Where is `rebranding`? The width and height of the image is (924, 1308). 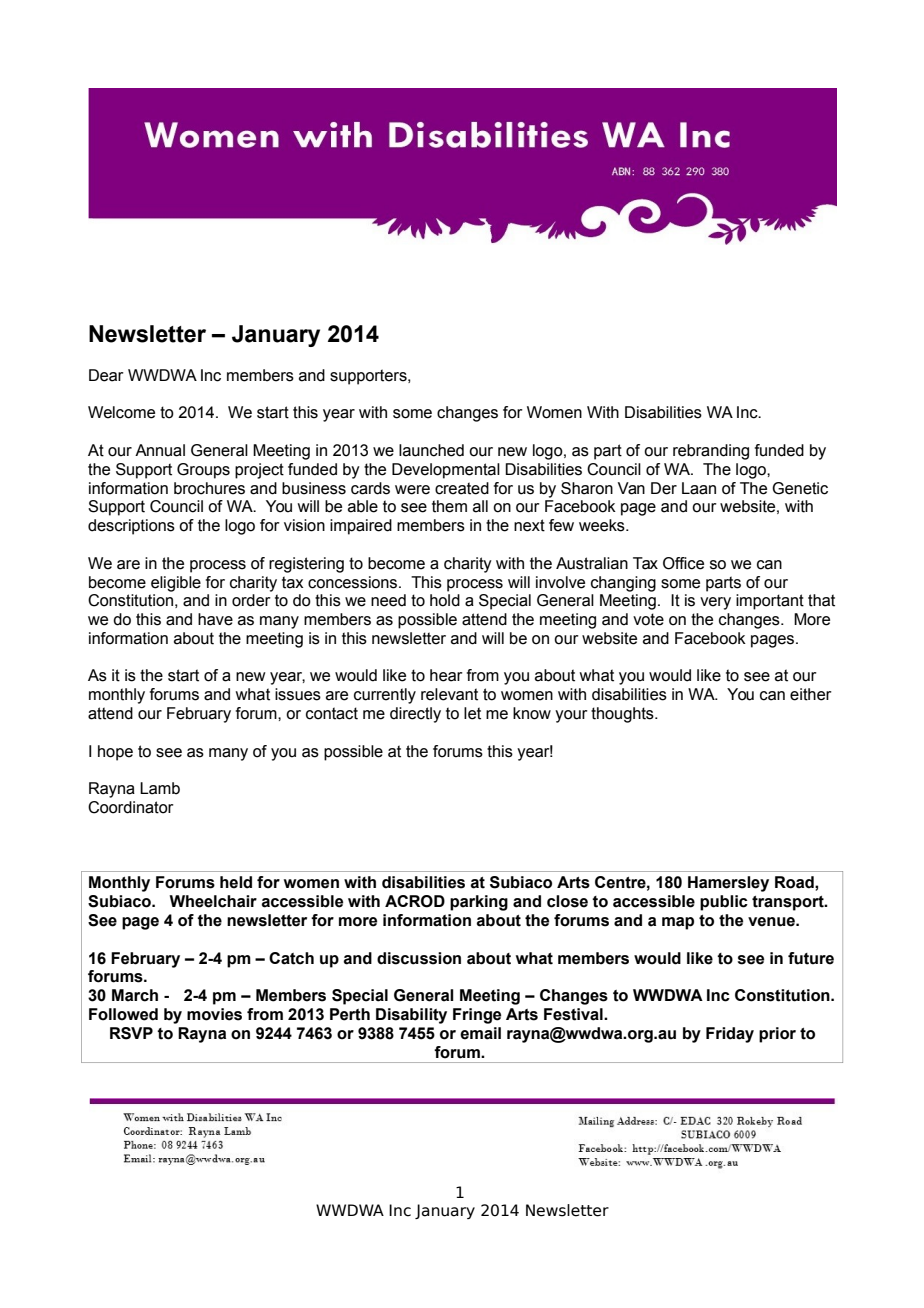
rebranding is located at coordinates (711, 452).
